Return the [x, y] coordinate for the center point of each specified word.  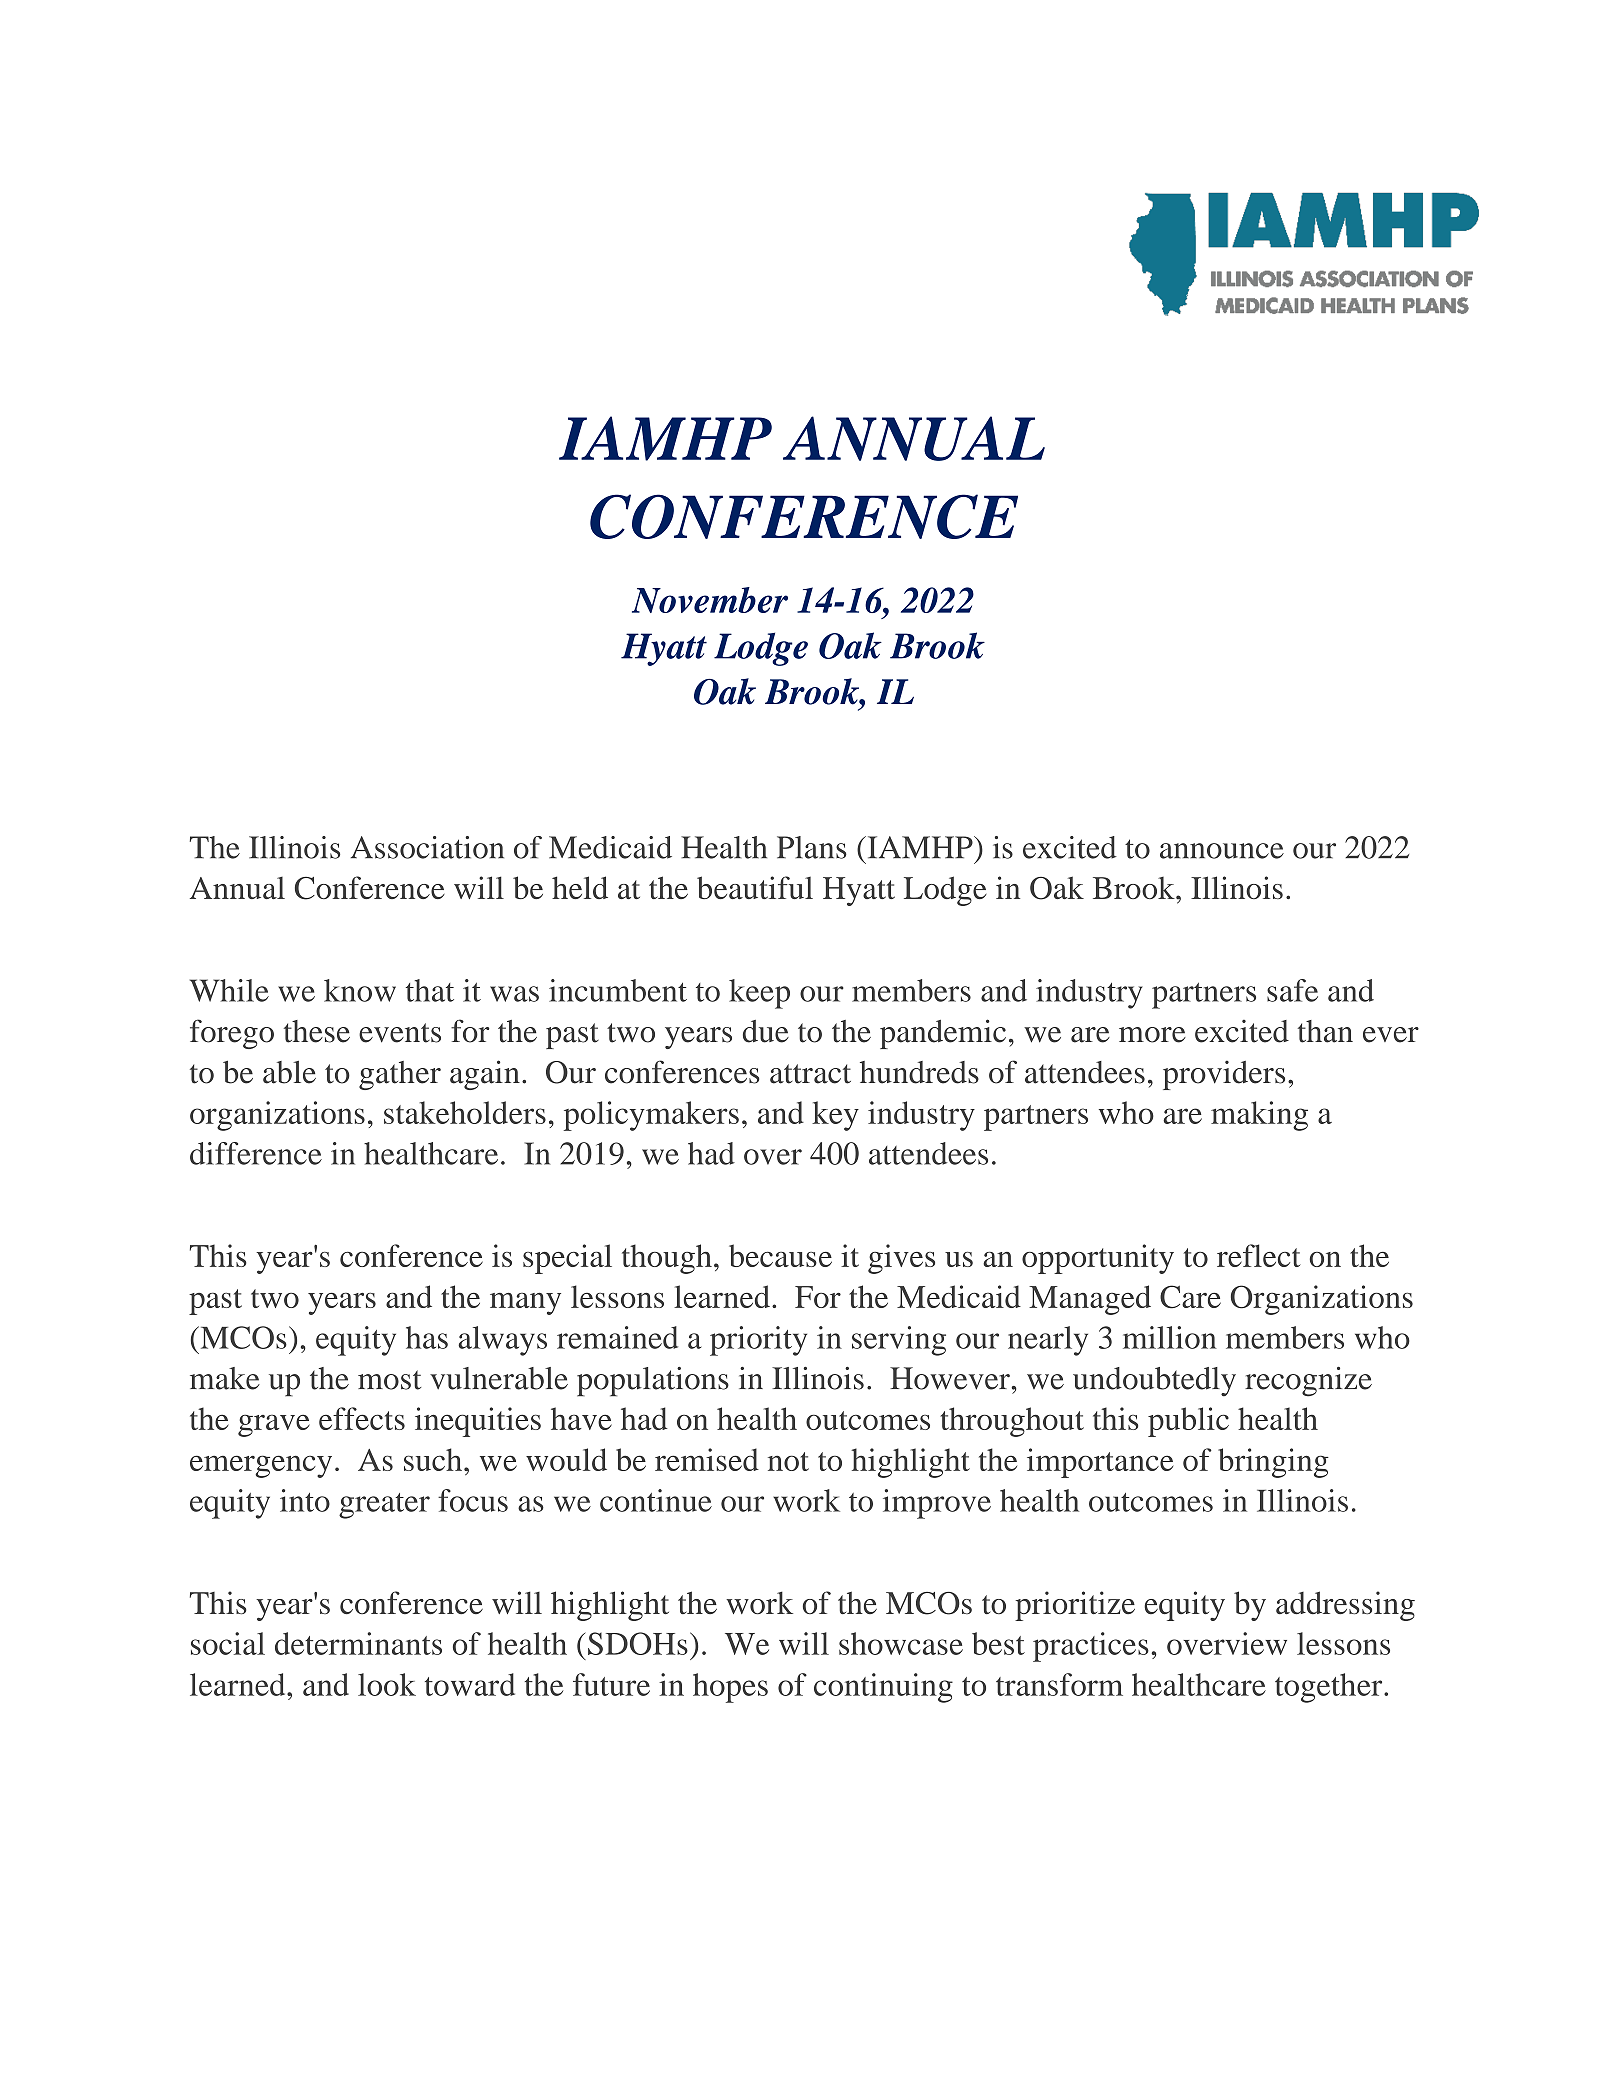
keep [759, 994]
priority [758, 1341]
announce [1222, 851]
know [360, 990]
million [1170, 1337]
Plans [812, 847]
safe [1292, 990]
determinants [358, 1643]
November [710, 600]
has [427, 1337]
